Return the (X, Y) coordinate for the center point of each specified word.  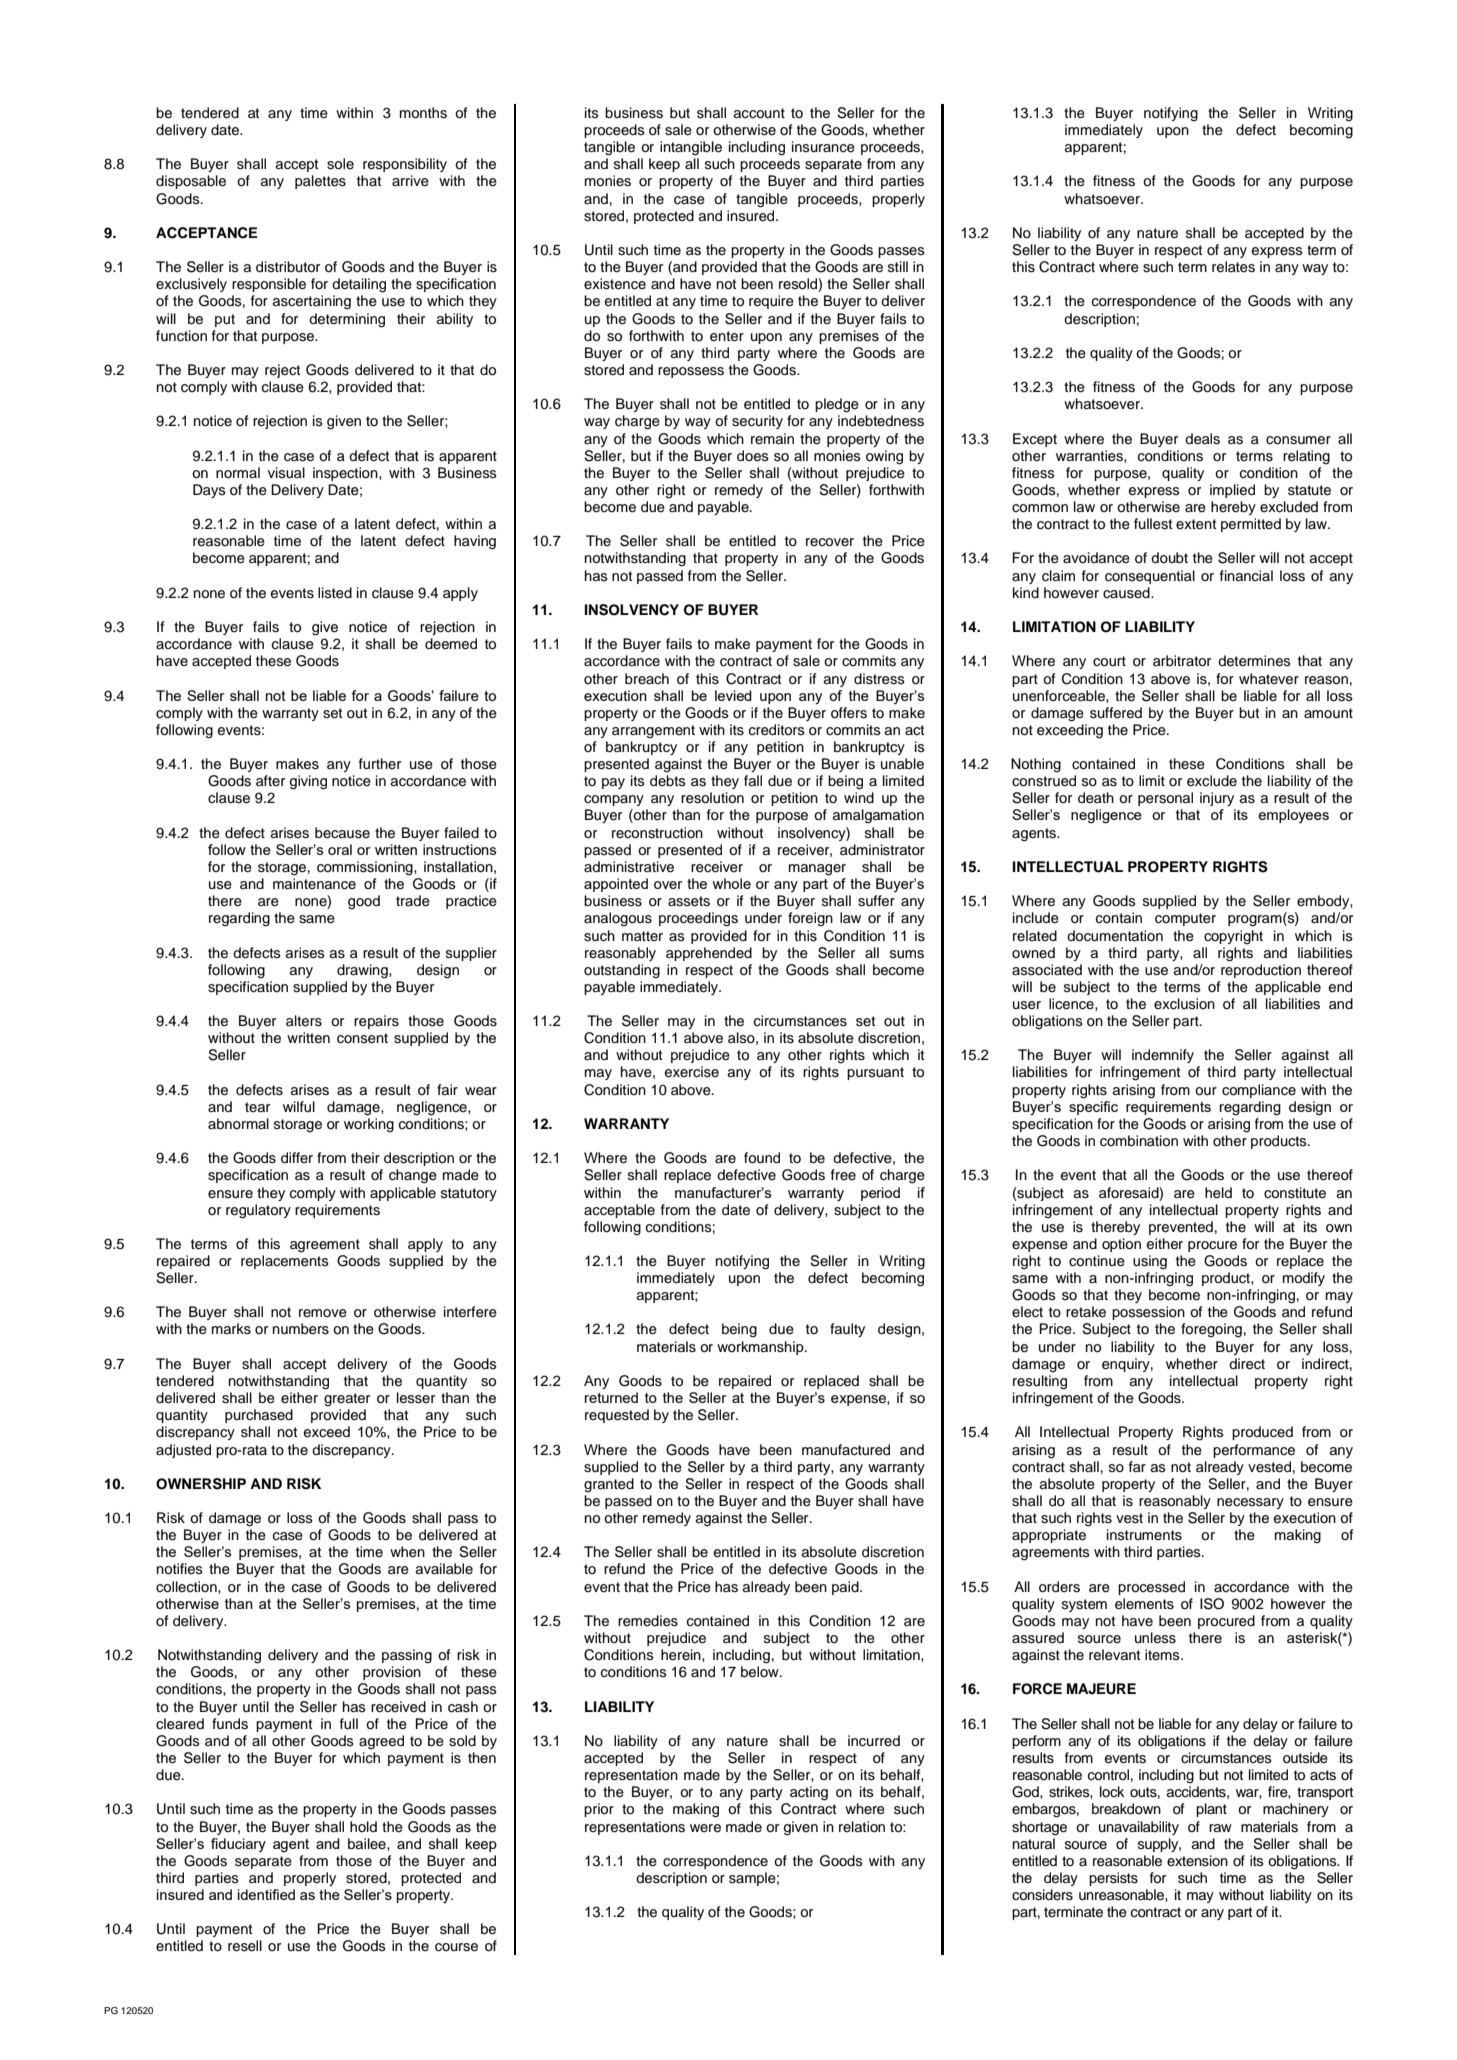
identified (266, 1894)
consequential (1150, 577)
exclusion (1184, 1004)
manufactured (846, 1450)
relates (1233, 267)
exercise (692, 1072)
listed (335, 593)
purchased (259, 1416)
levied (733, 695)
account (759, 113)
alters (304, 1021)
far (1137, 1466)
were (705, 1828)
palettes (320, 182)
